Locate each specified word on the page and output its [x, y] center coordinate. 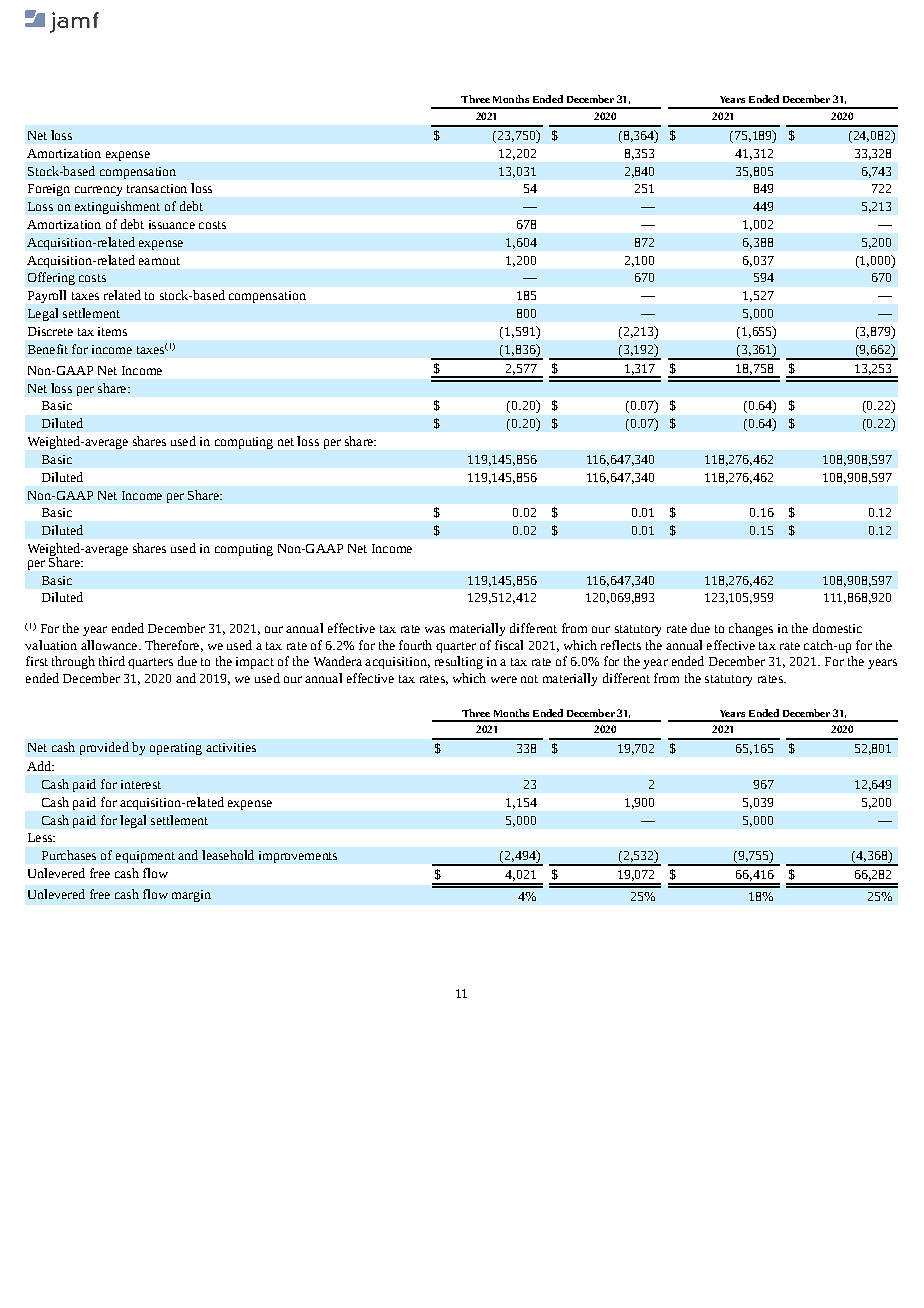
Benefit [48, 349]
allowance [110, 645]
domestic [837, 628]
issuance [172, 224]
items [112, 331]
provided [104, 748]
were [504, 679]
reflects [621, 645]
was [435, 629]
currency [98, 191]
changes [751, 629]
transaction [157, 188]
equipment [145, 857]
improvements [298, 857]
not [529, 679]
